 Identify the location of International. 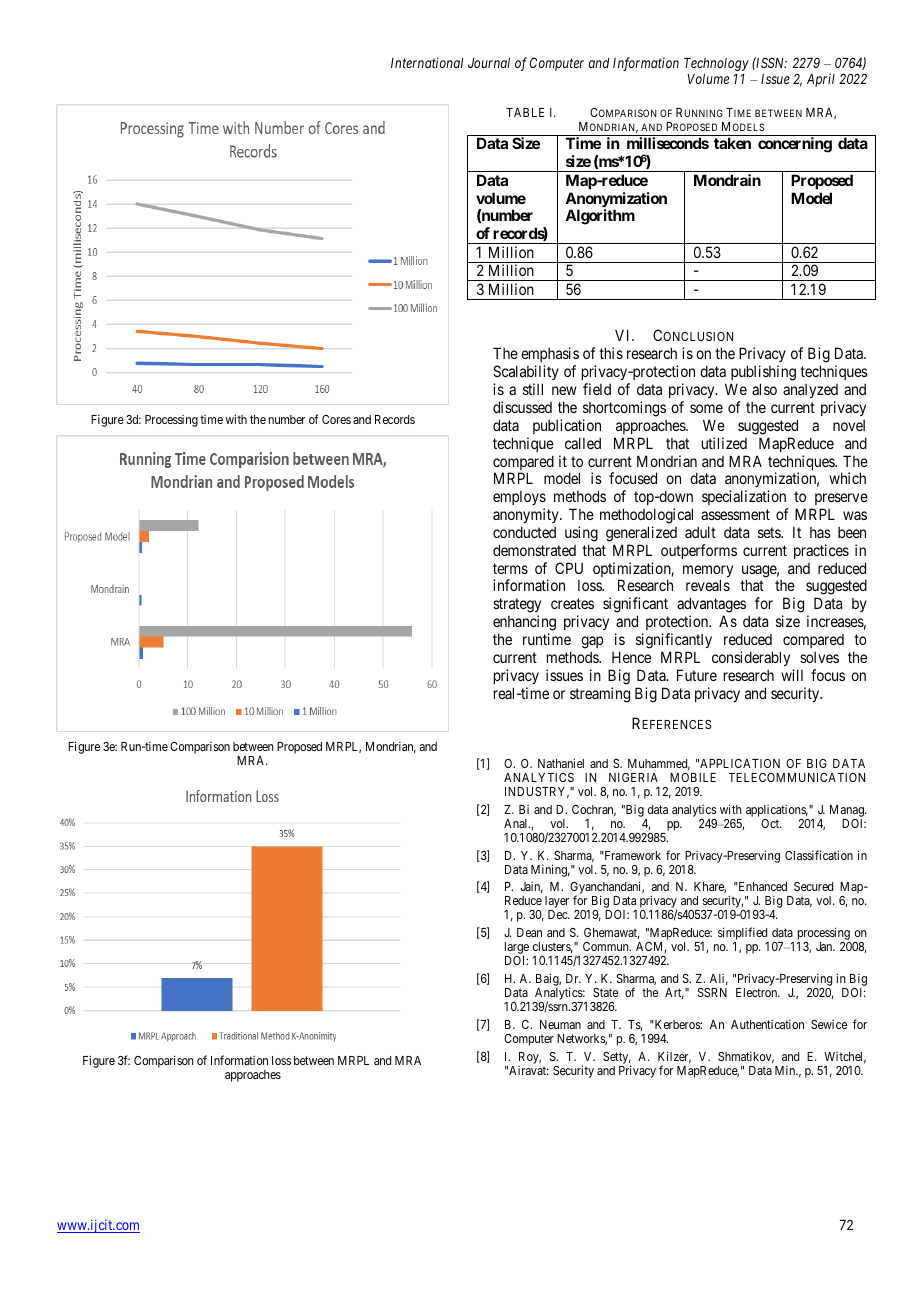
(427, 62).
